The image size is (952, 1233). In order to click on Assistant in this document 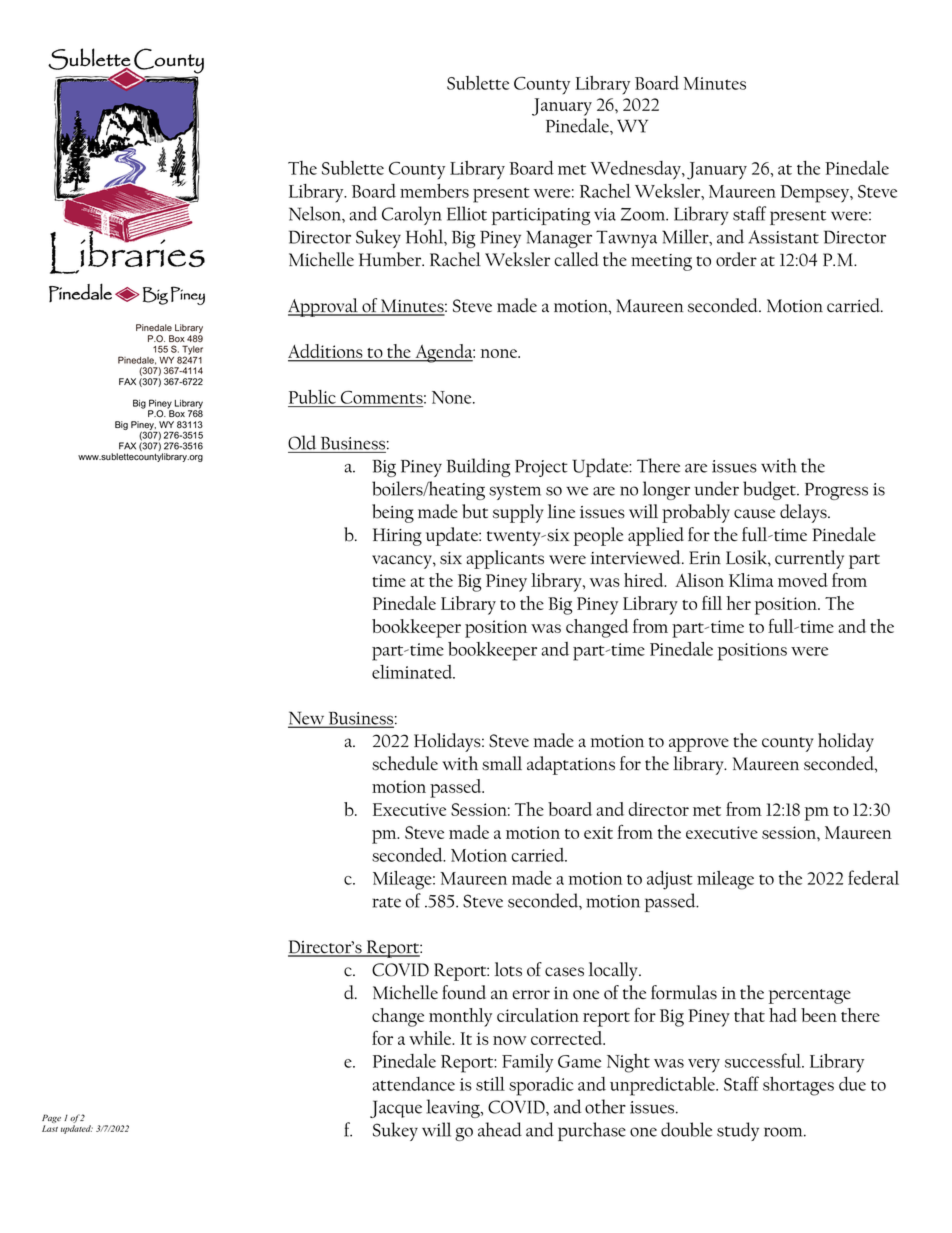, I will do `click(784, 237)`.
